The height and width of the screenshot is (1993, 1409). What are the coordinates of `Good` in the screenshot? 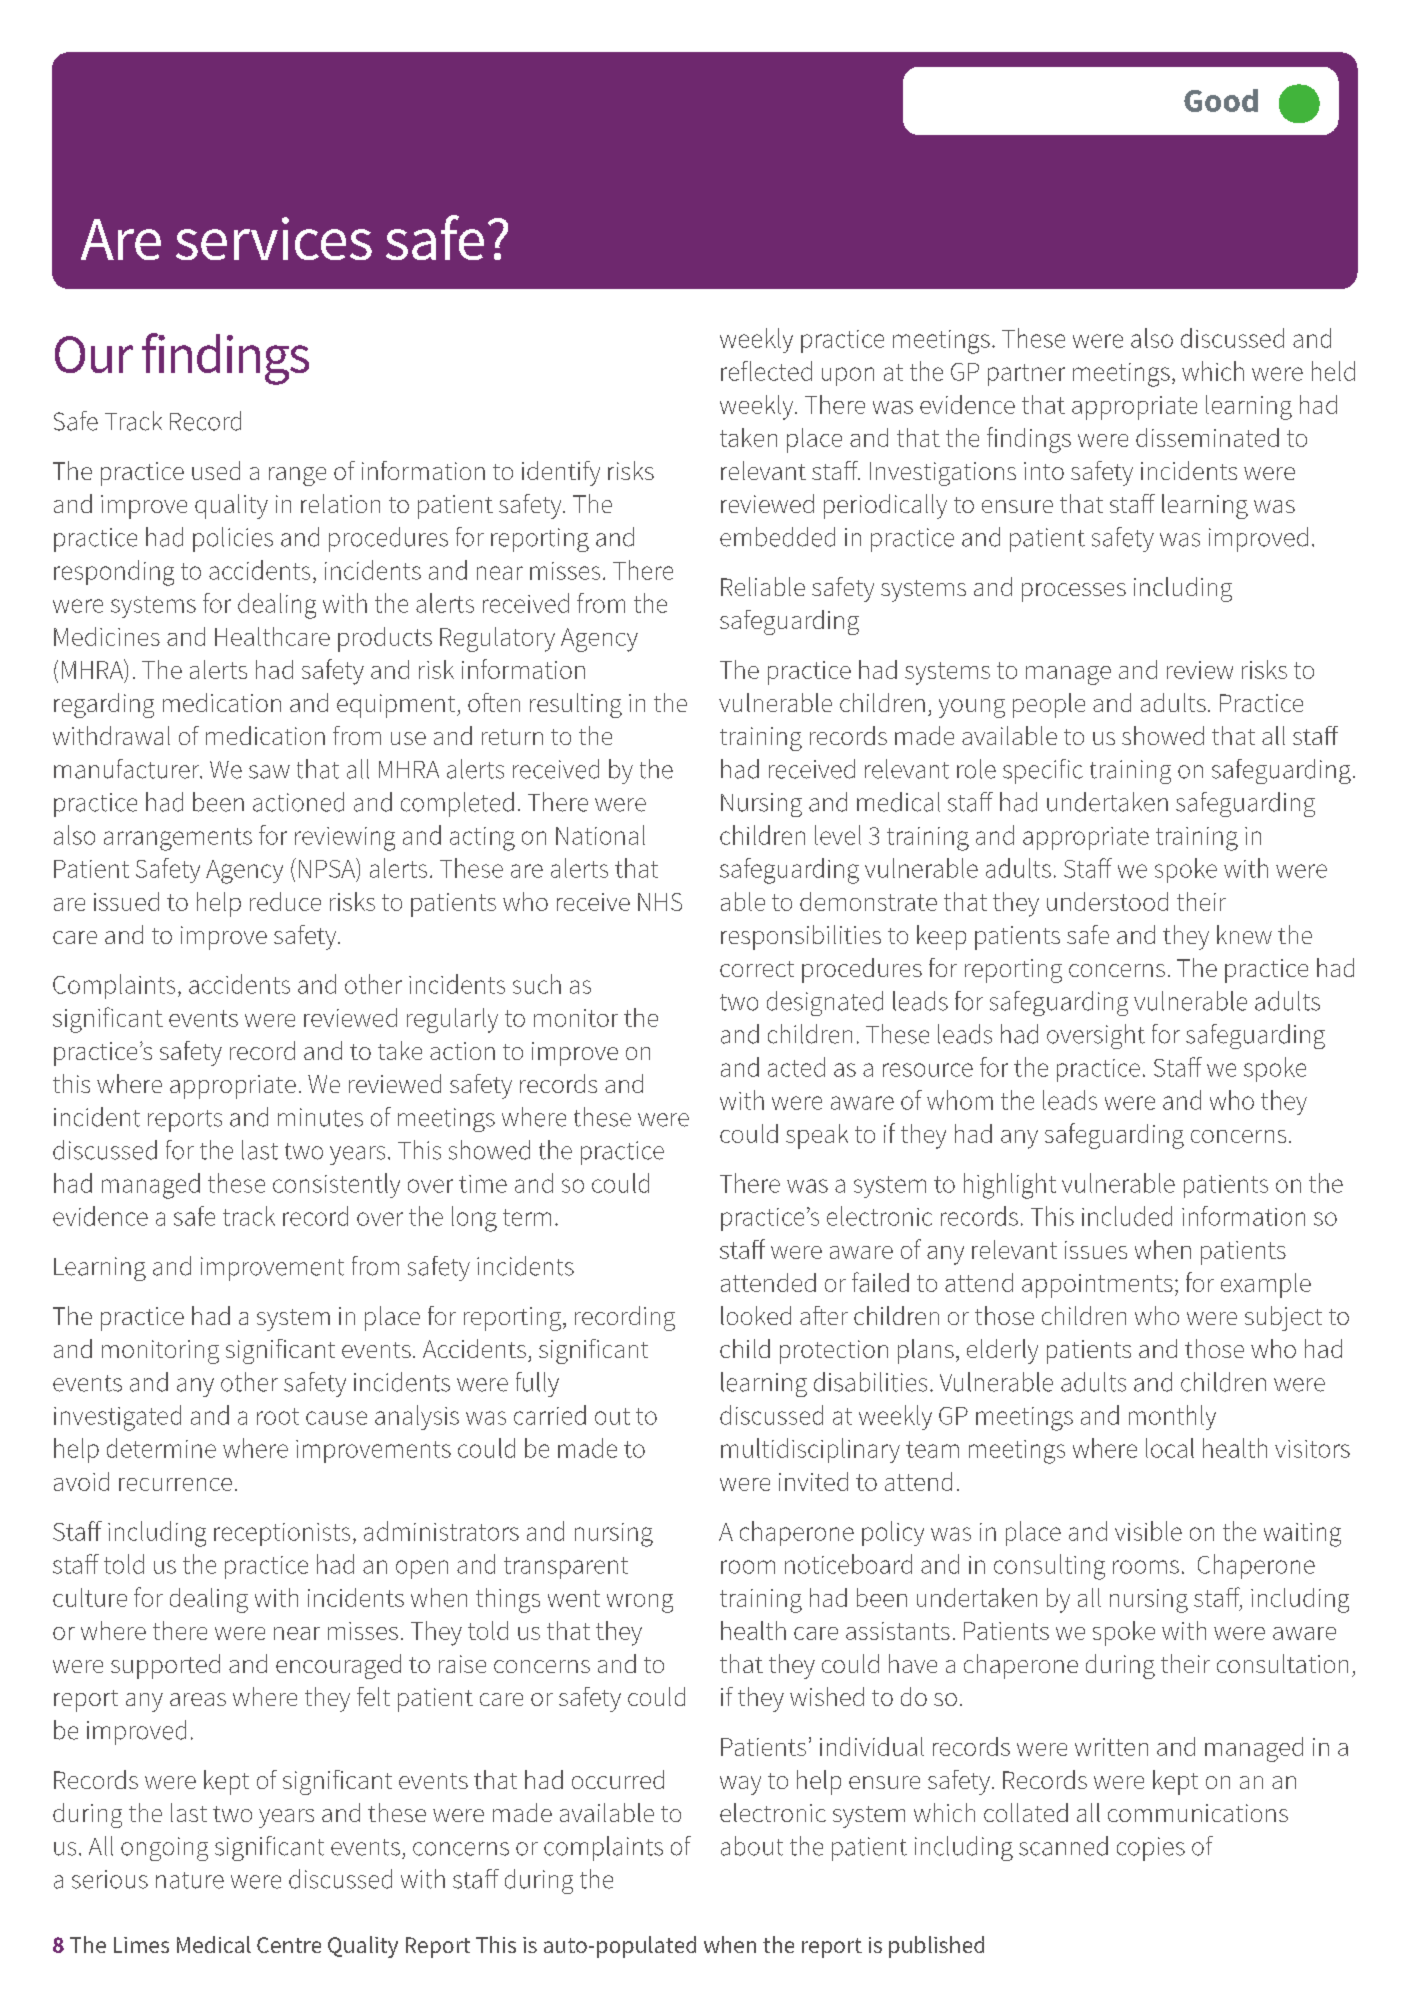 It's located at (1221, 100).
